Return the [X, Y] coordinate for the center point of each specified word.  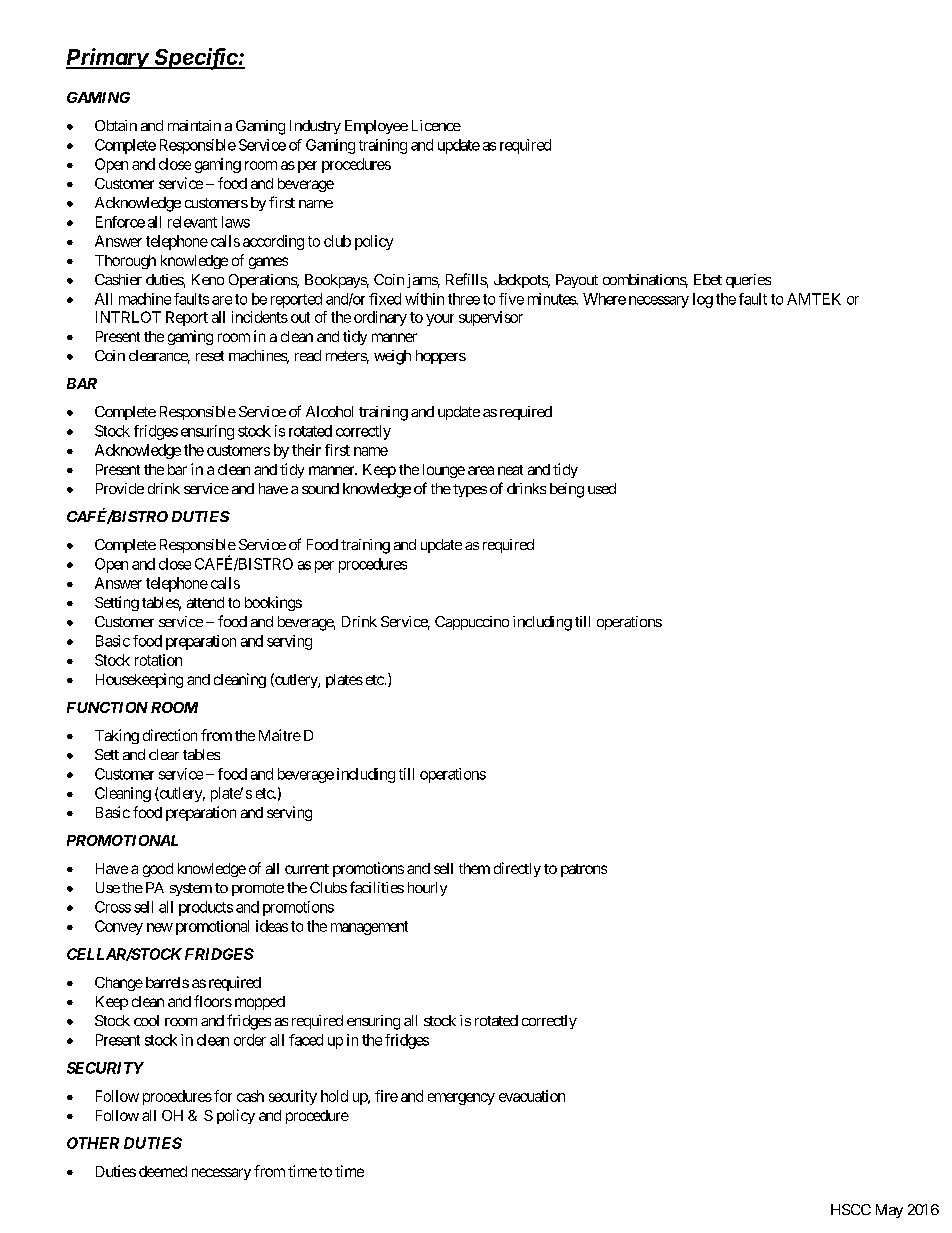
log [703, 300]
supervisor [491, 318]
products [206, 908]
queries [748, 281]
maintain [194, 125]
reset [210, 356]
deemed [163, 1171]
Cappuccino [472, 623]
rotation [158, 660]
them [474, 868]
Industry [315, 127]
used [602, 488]
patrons [584, 870]
